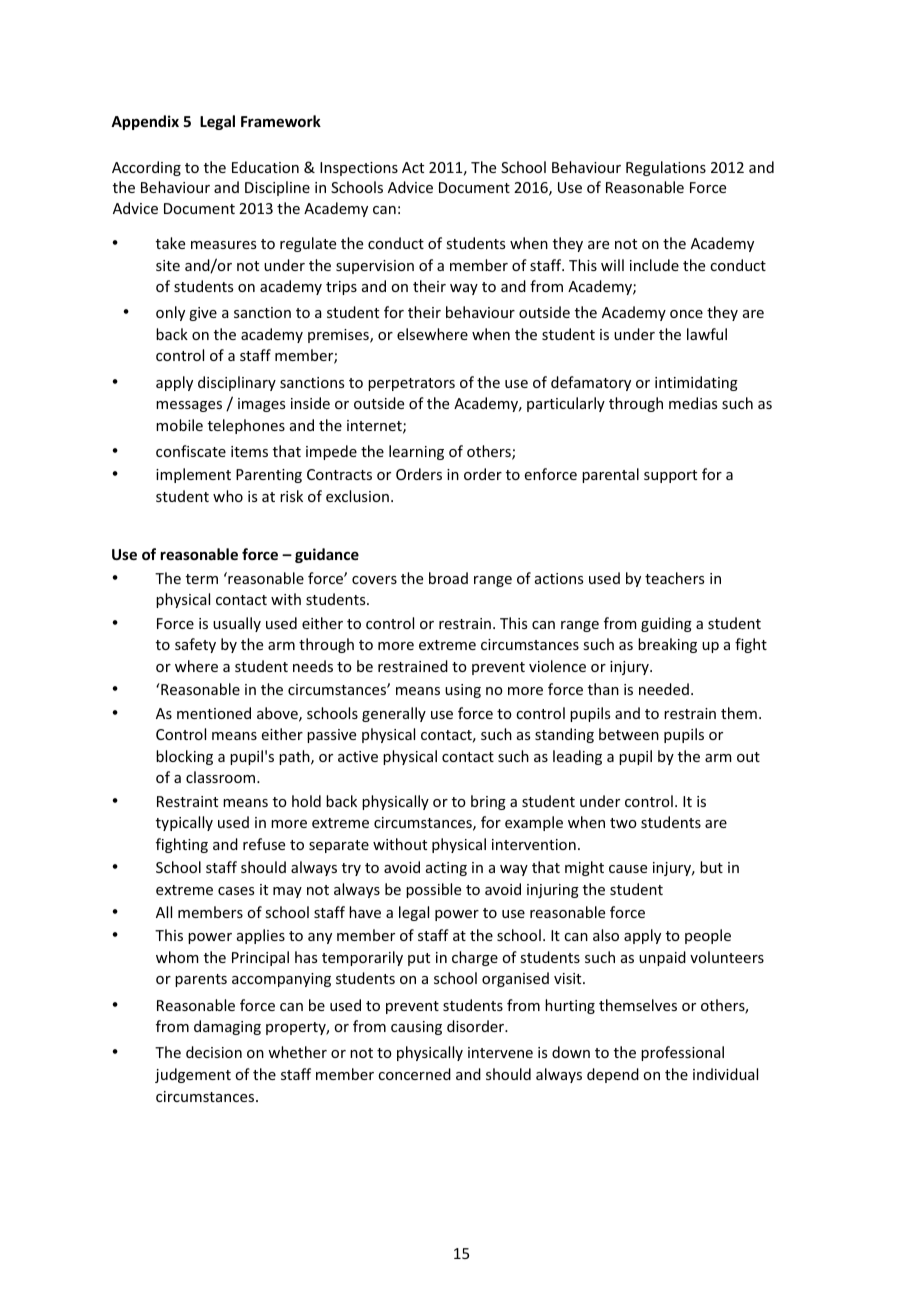 The height and width of the document is (1308, 924). I want to click on Inspections, so click(359, 169).
